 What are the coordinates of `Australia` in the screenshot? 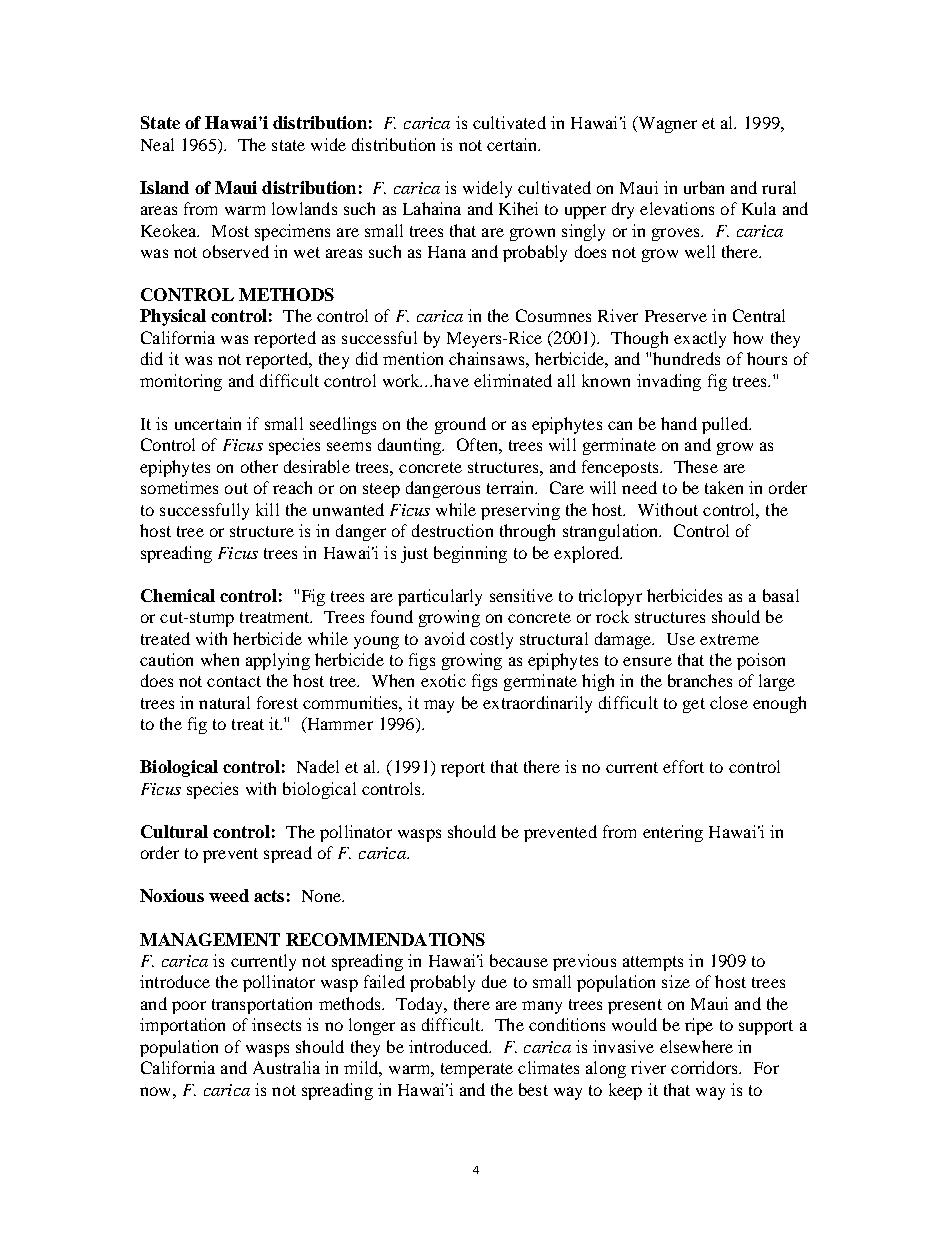 It's located at (286, 1067).
